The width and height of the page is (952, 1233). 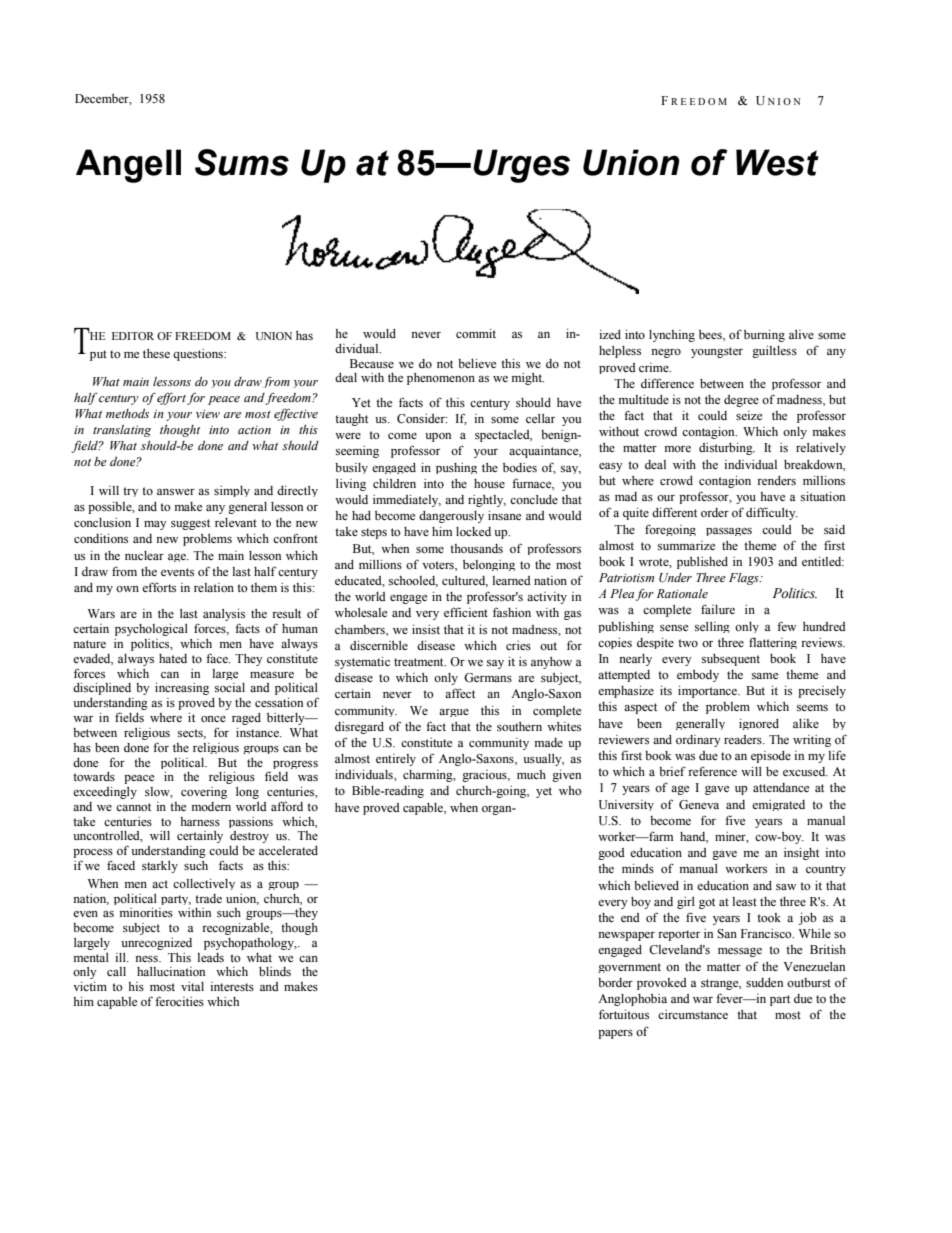 What do you see at coordinates (242, 162) in the page?
I see `Sums` at bounding box center [242, 162].
